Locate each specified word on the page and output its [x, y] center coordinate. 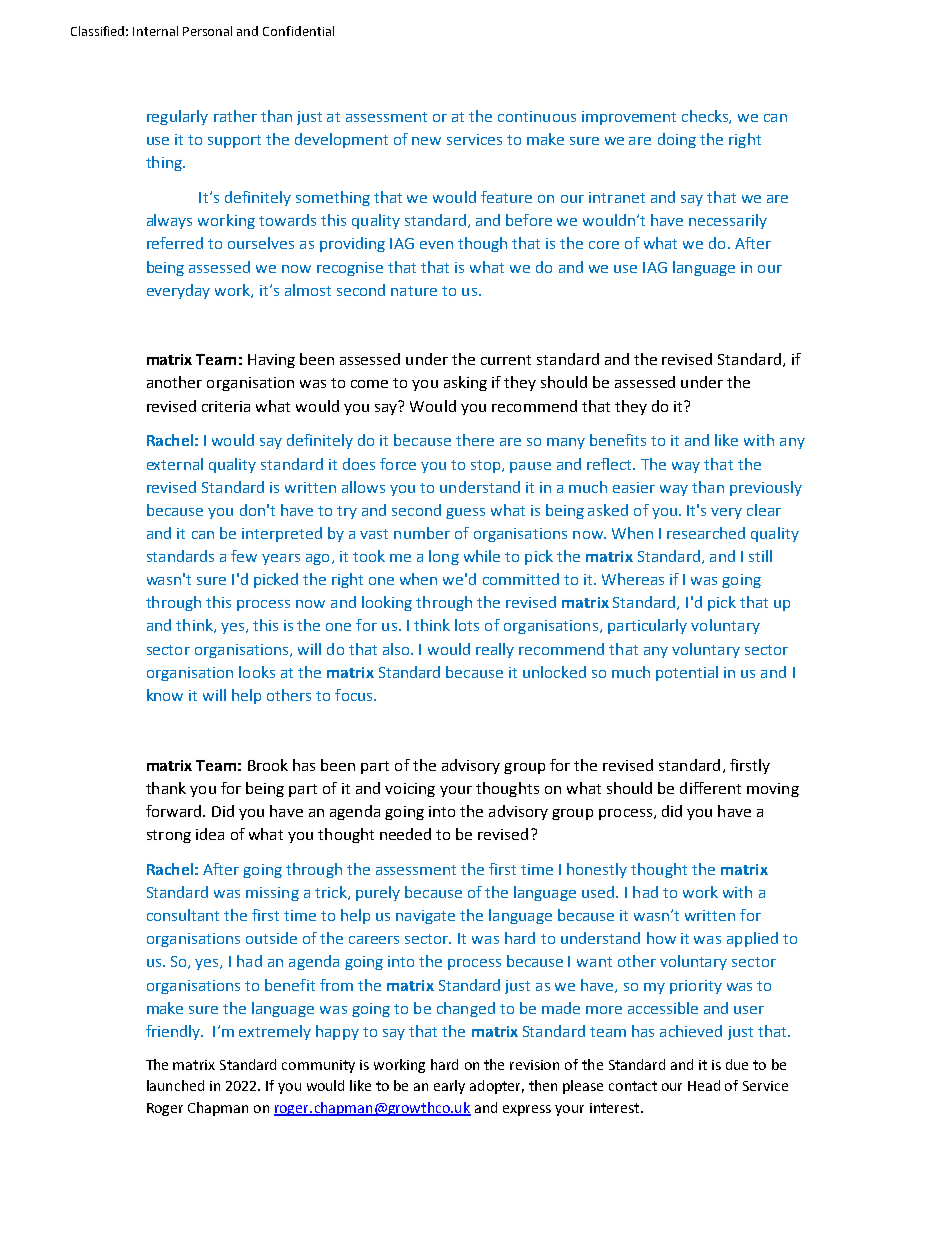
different [710, 788]
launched [175, 1085]
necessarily [728, 221]
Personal [207, 31]
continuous [537, 116]
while [482, 556]
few [244, 556]
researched [706, 533]
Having [271, 361]
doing [677, 140]
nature [414, 291]
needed [405, 834]
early [449, 1087]
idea [210, 834]
